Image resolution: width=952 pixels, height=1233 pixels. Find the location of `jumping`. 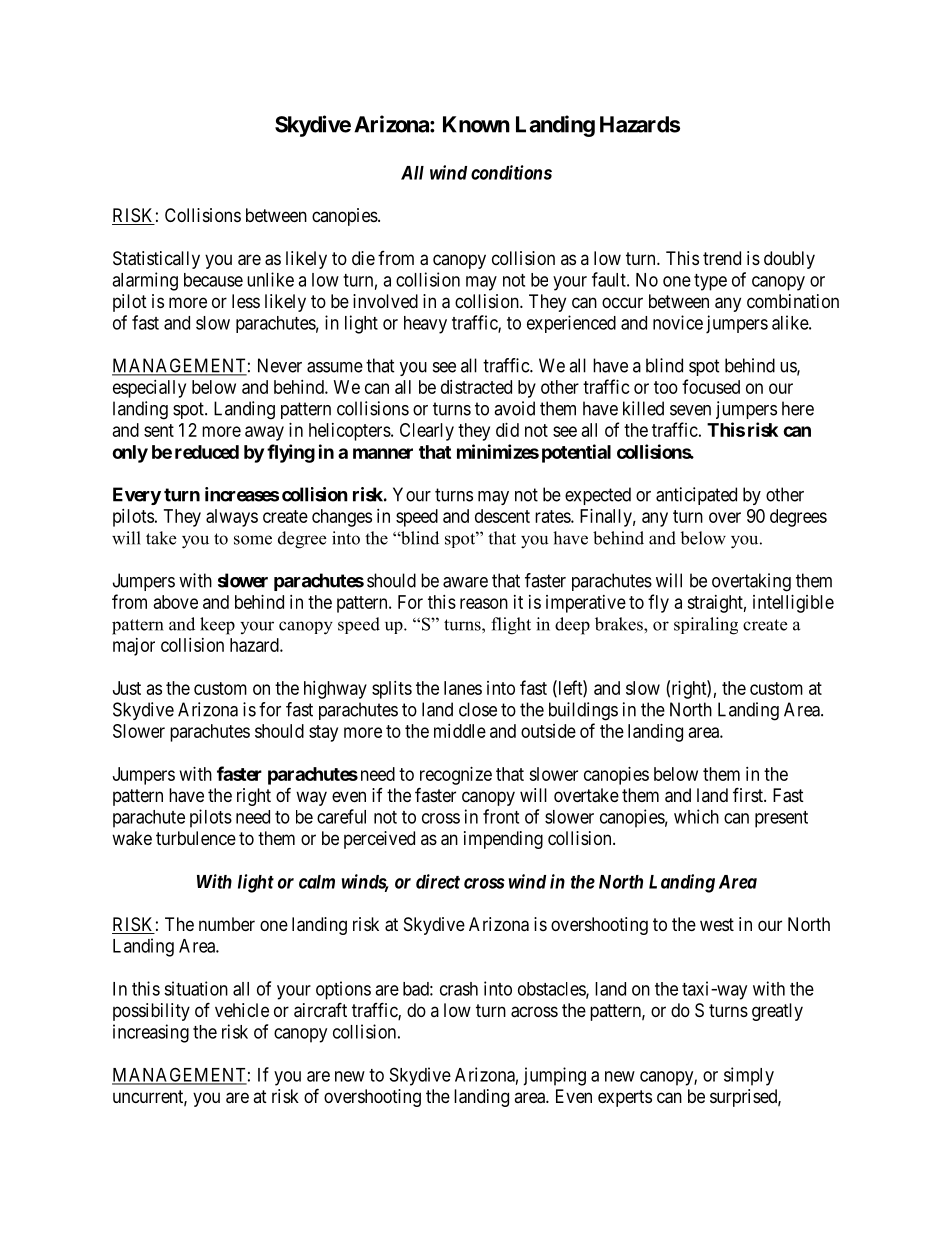

jumping is located at coordinates (554, 1076).
